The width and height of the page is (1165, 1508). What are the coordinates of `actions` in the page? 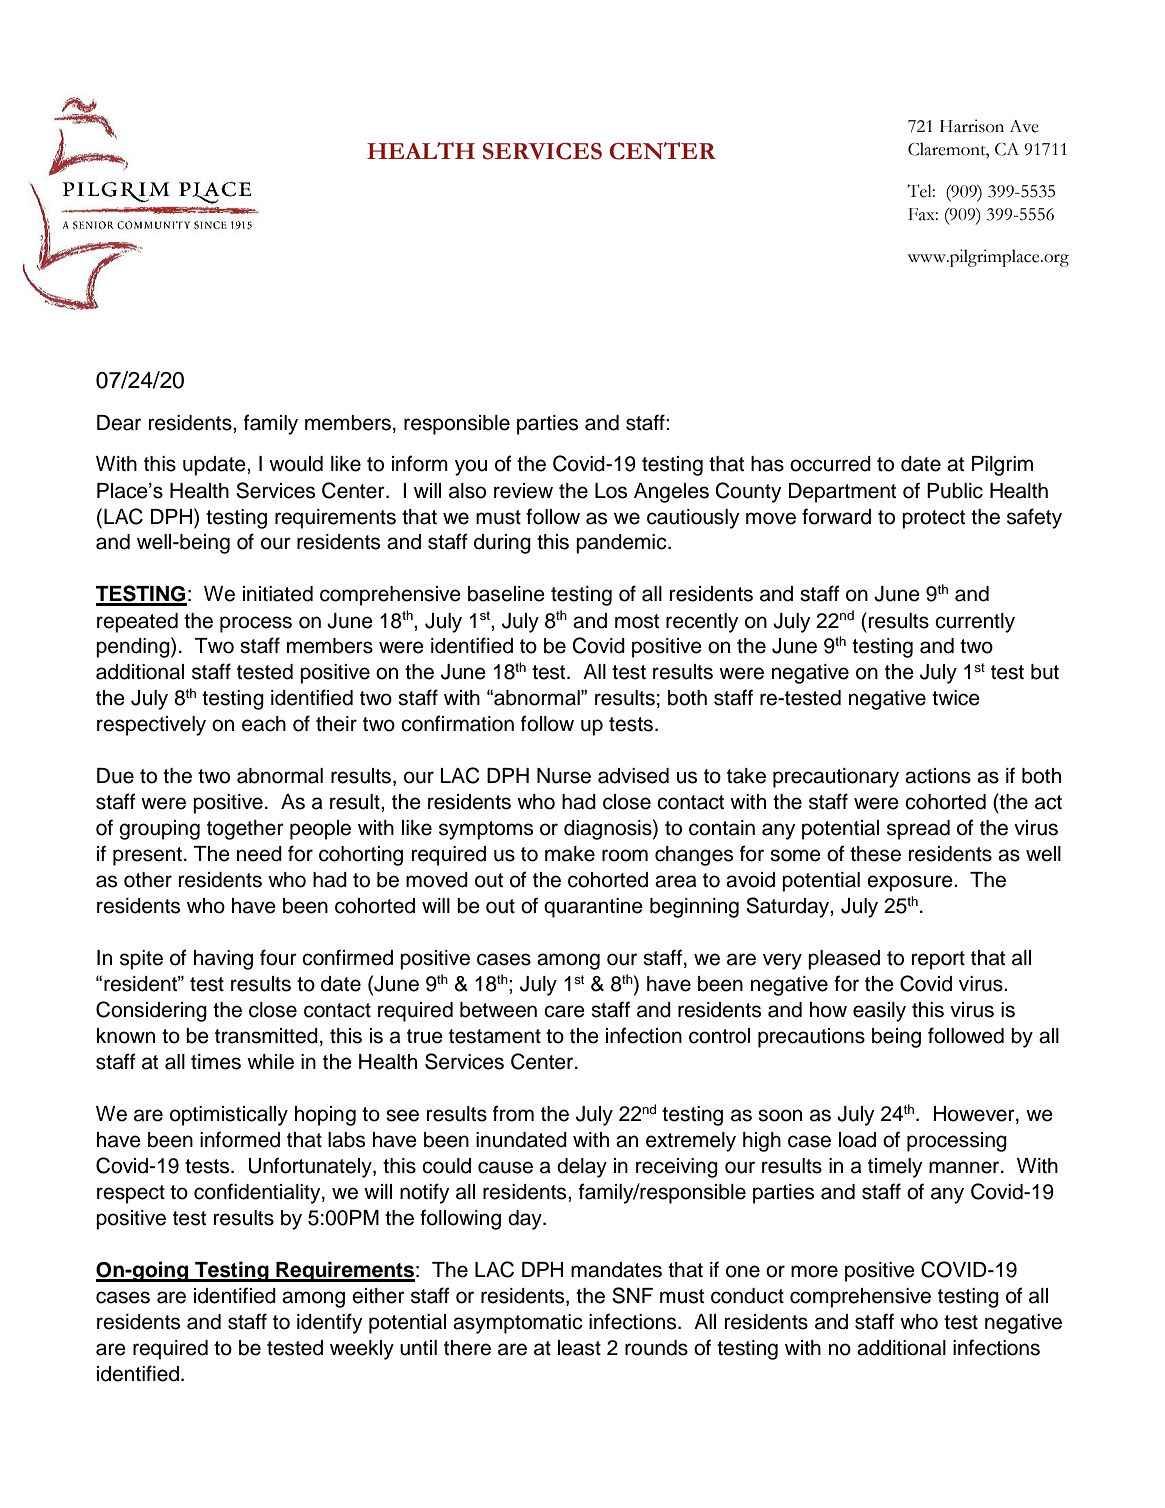 It's located at (938, 776).
